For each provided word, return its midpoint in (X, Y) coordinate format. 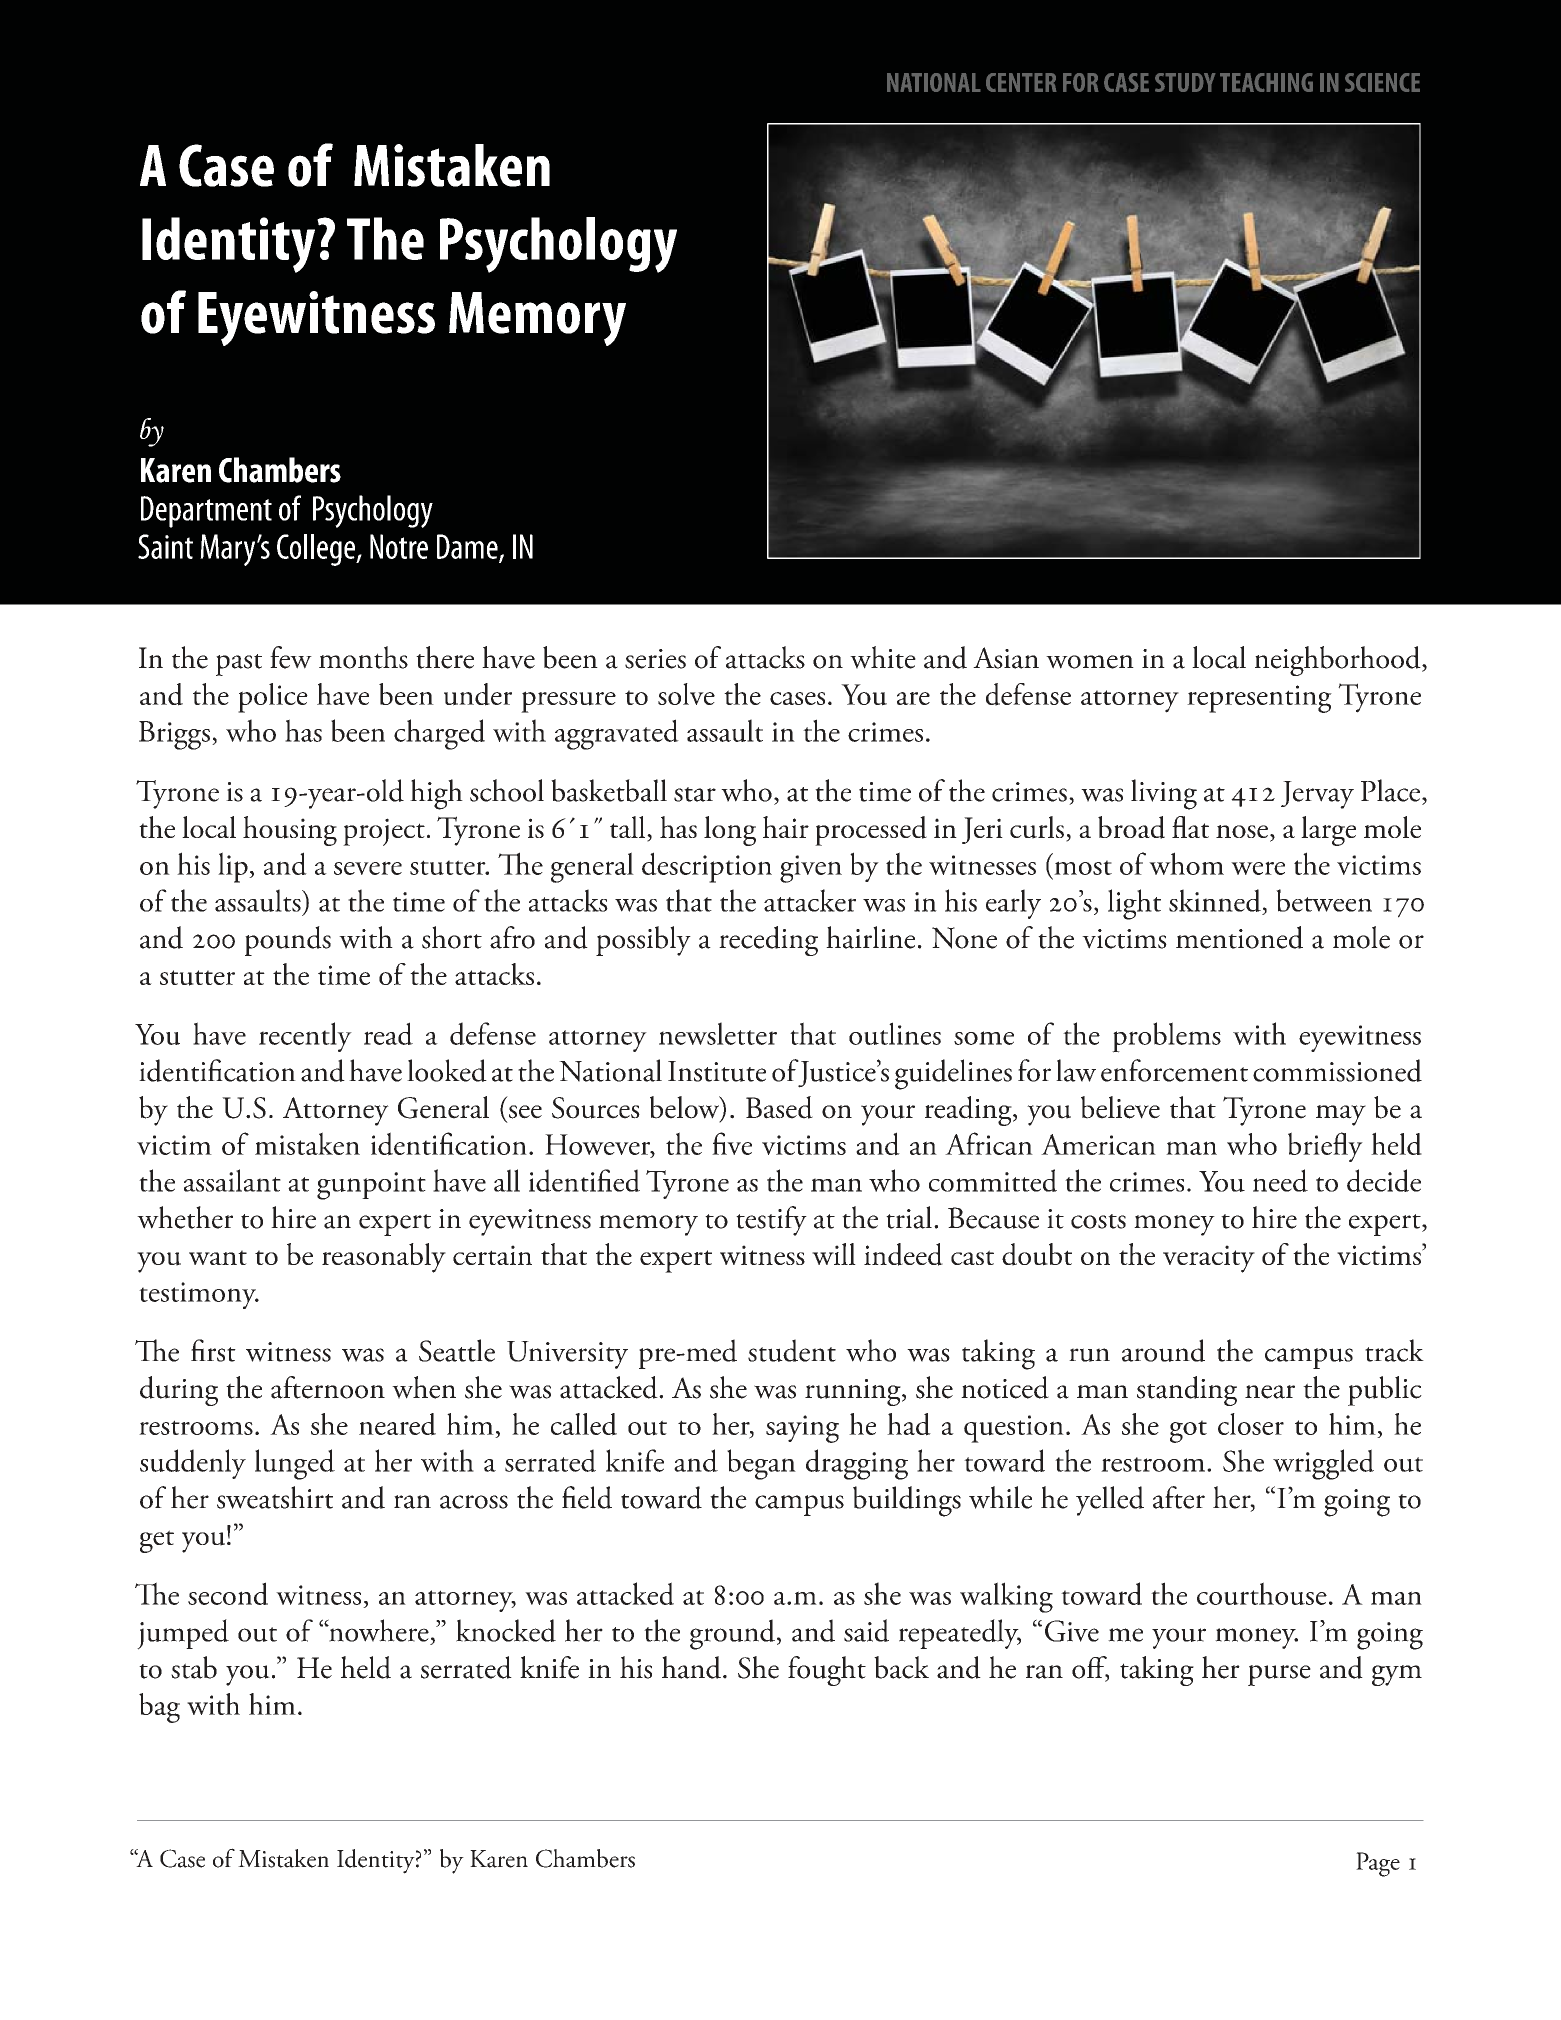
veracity (1209, 1259)
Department (206, 512)
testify (771, 1221)
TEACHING (1266, 82)
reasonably (384, 1258)
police (273, 698)
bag (159, 1708)
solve (686, 694)
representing (1259, 699)
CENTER (1021, 82)
